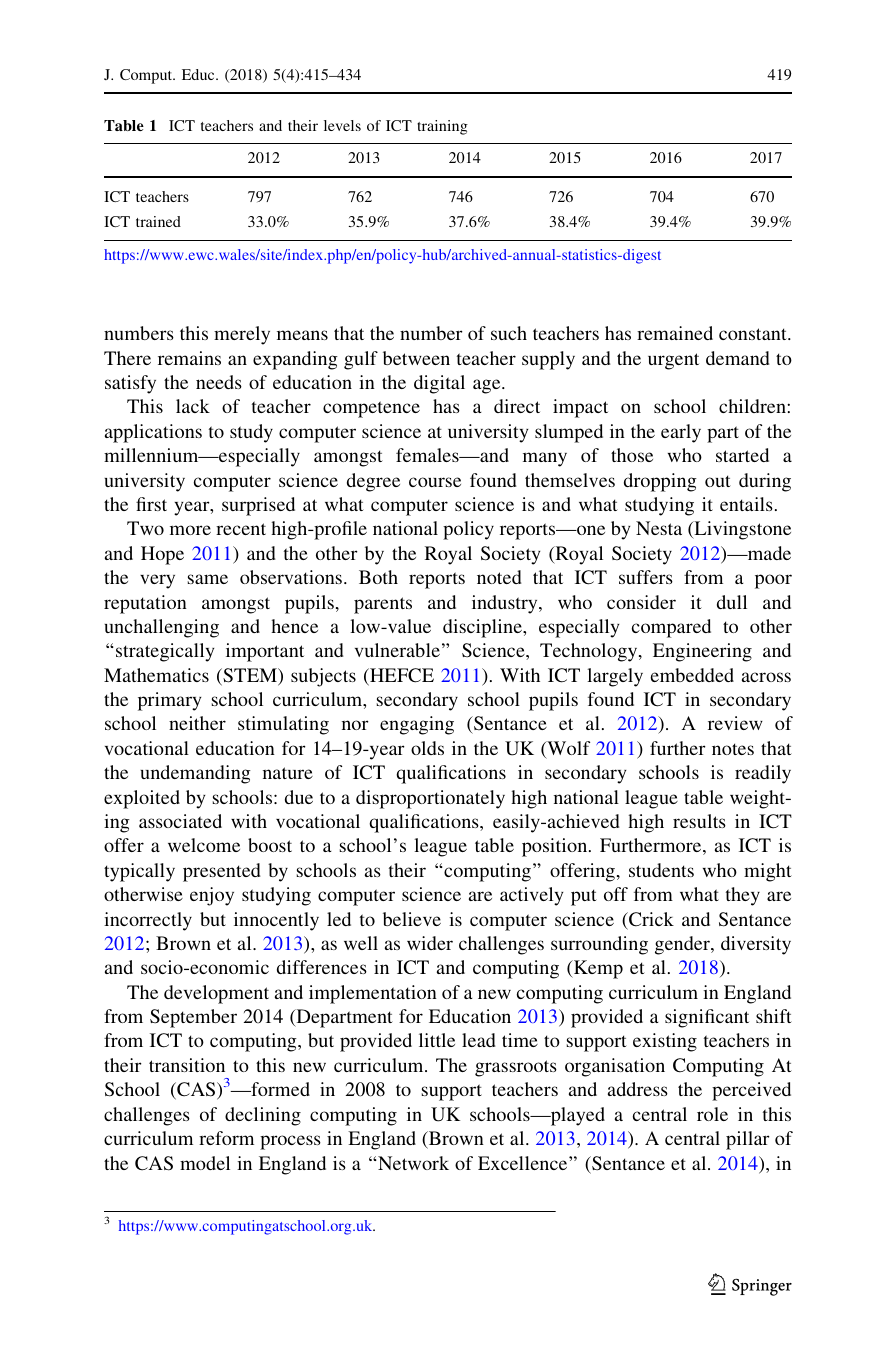 The image size is (896, 1359). What do you see at coordinates (673, 361) in the document?
I see `urgent` at bounding box center [673, 361].
